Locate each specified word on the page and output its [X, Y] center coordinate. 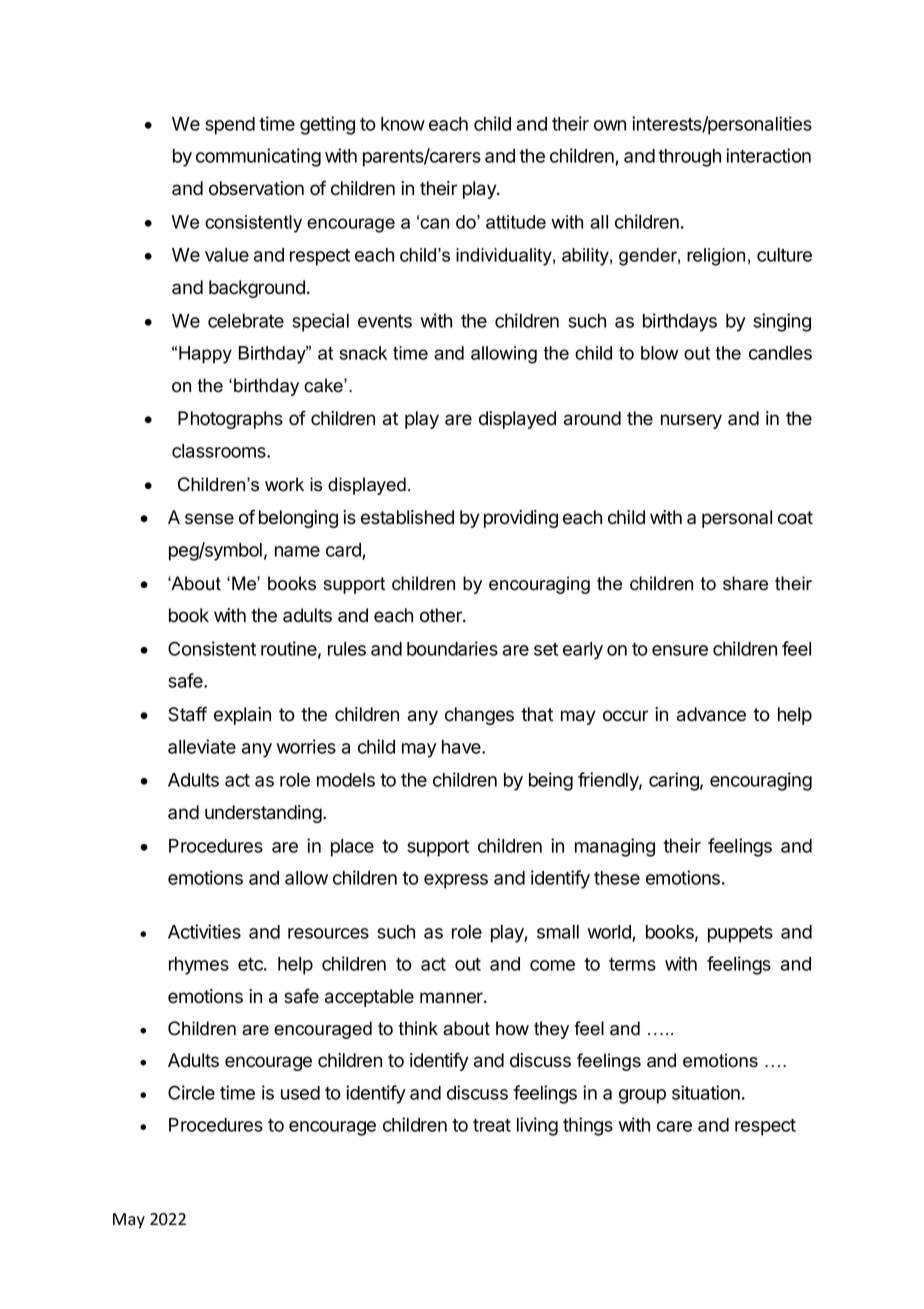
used [300, 1093]
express [456, 881]
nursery [691, 421]
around [592, 418]
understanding [264, 814]
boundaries [452, 648]
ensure [680, 650]
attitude [516, 222]
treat [492, 1125]
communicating [258, 157]
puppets [740, 934]
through [689, 158]
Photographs [230, 420]
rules [347, 649]
